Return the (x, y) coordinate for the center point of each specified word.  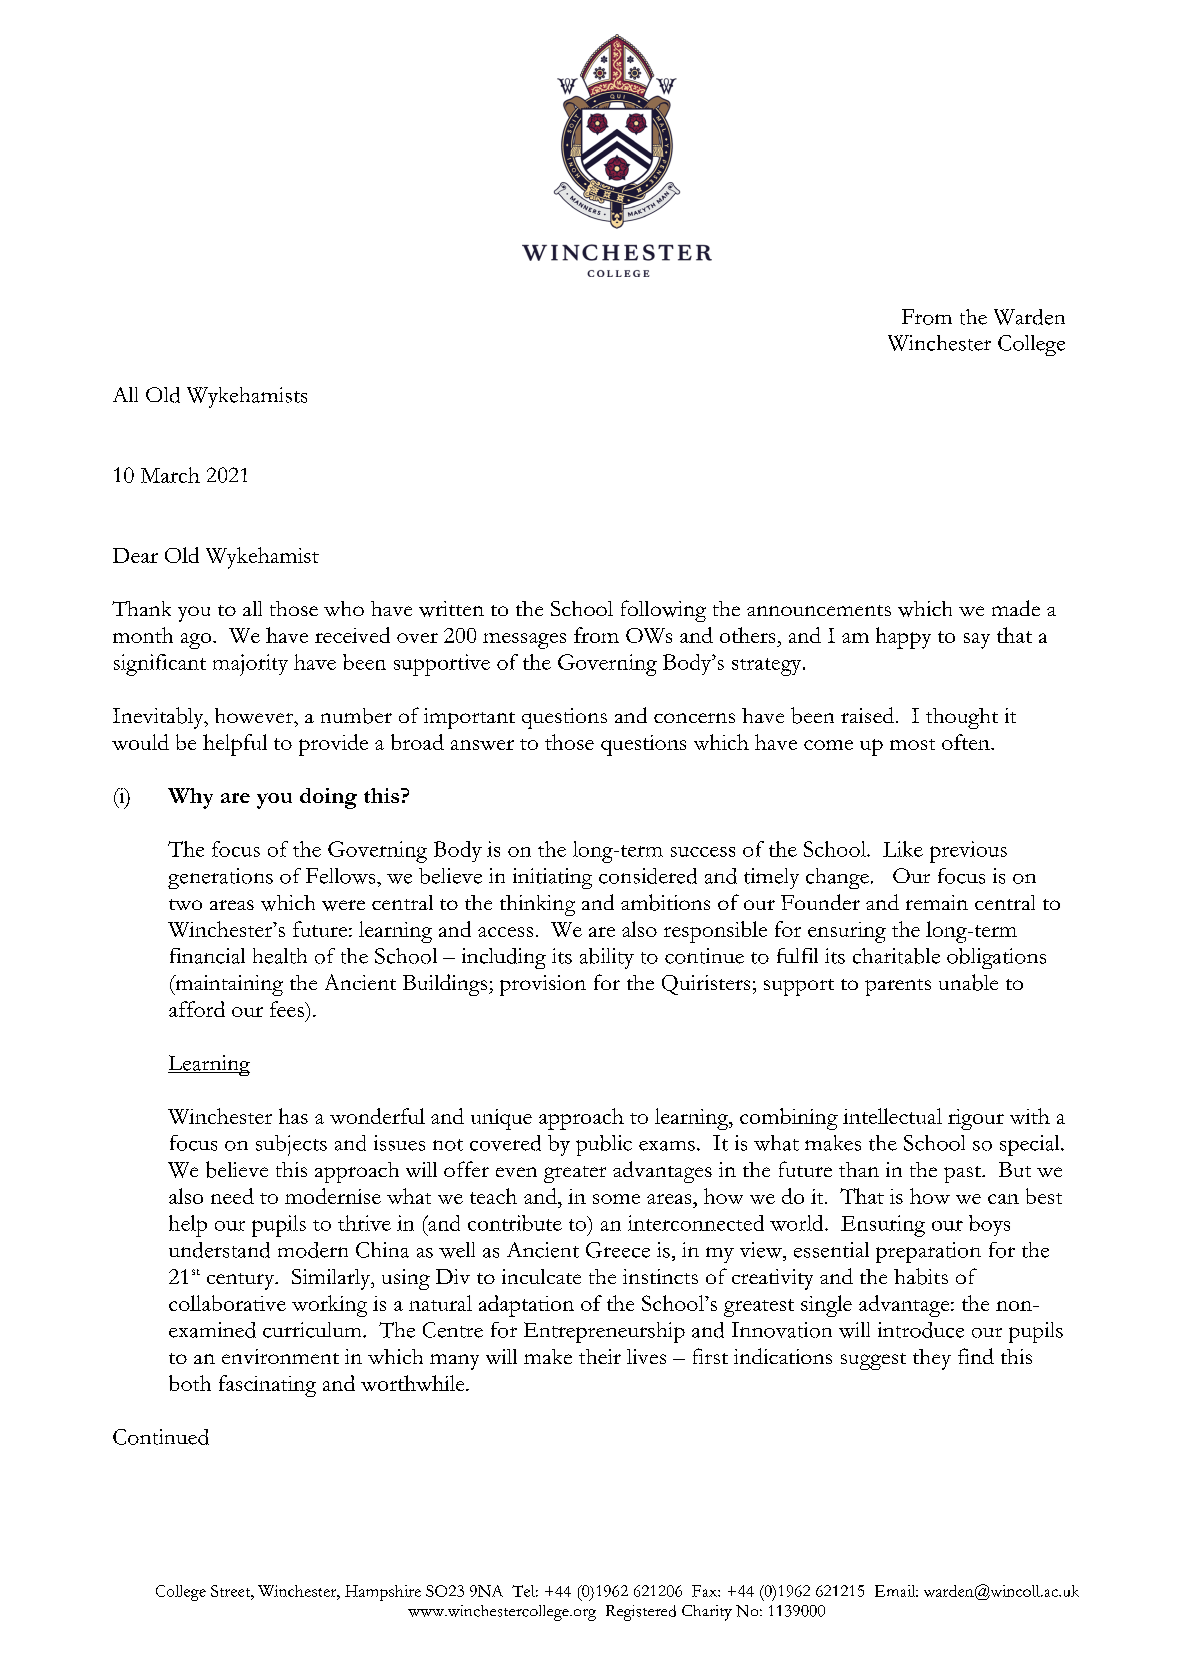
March (170, 475)
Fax (705, 1591)
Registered (641, 1613)
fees (288, 1009)
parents (898, 987)
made (1016, 608)
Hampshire (383, 1593)
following (663, 611)
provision (543, 985)
